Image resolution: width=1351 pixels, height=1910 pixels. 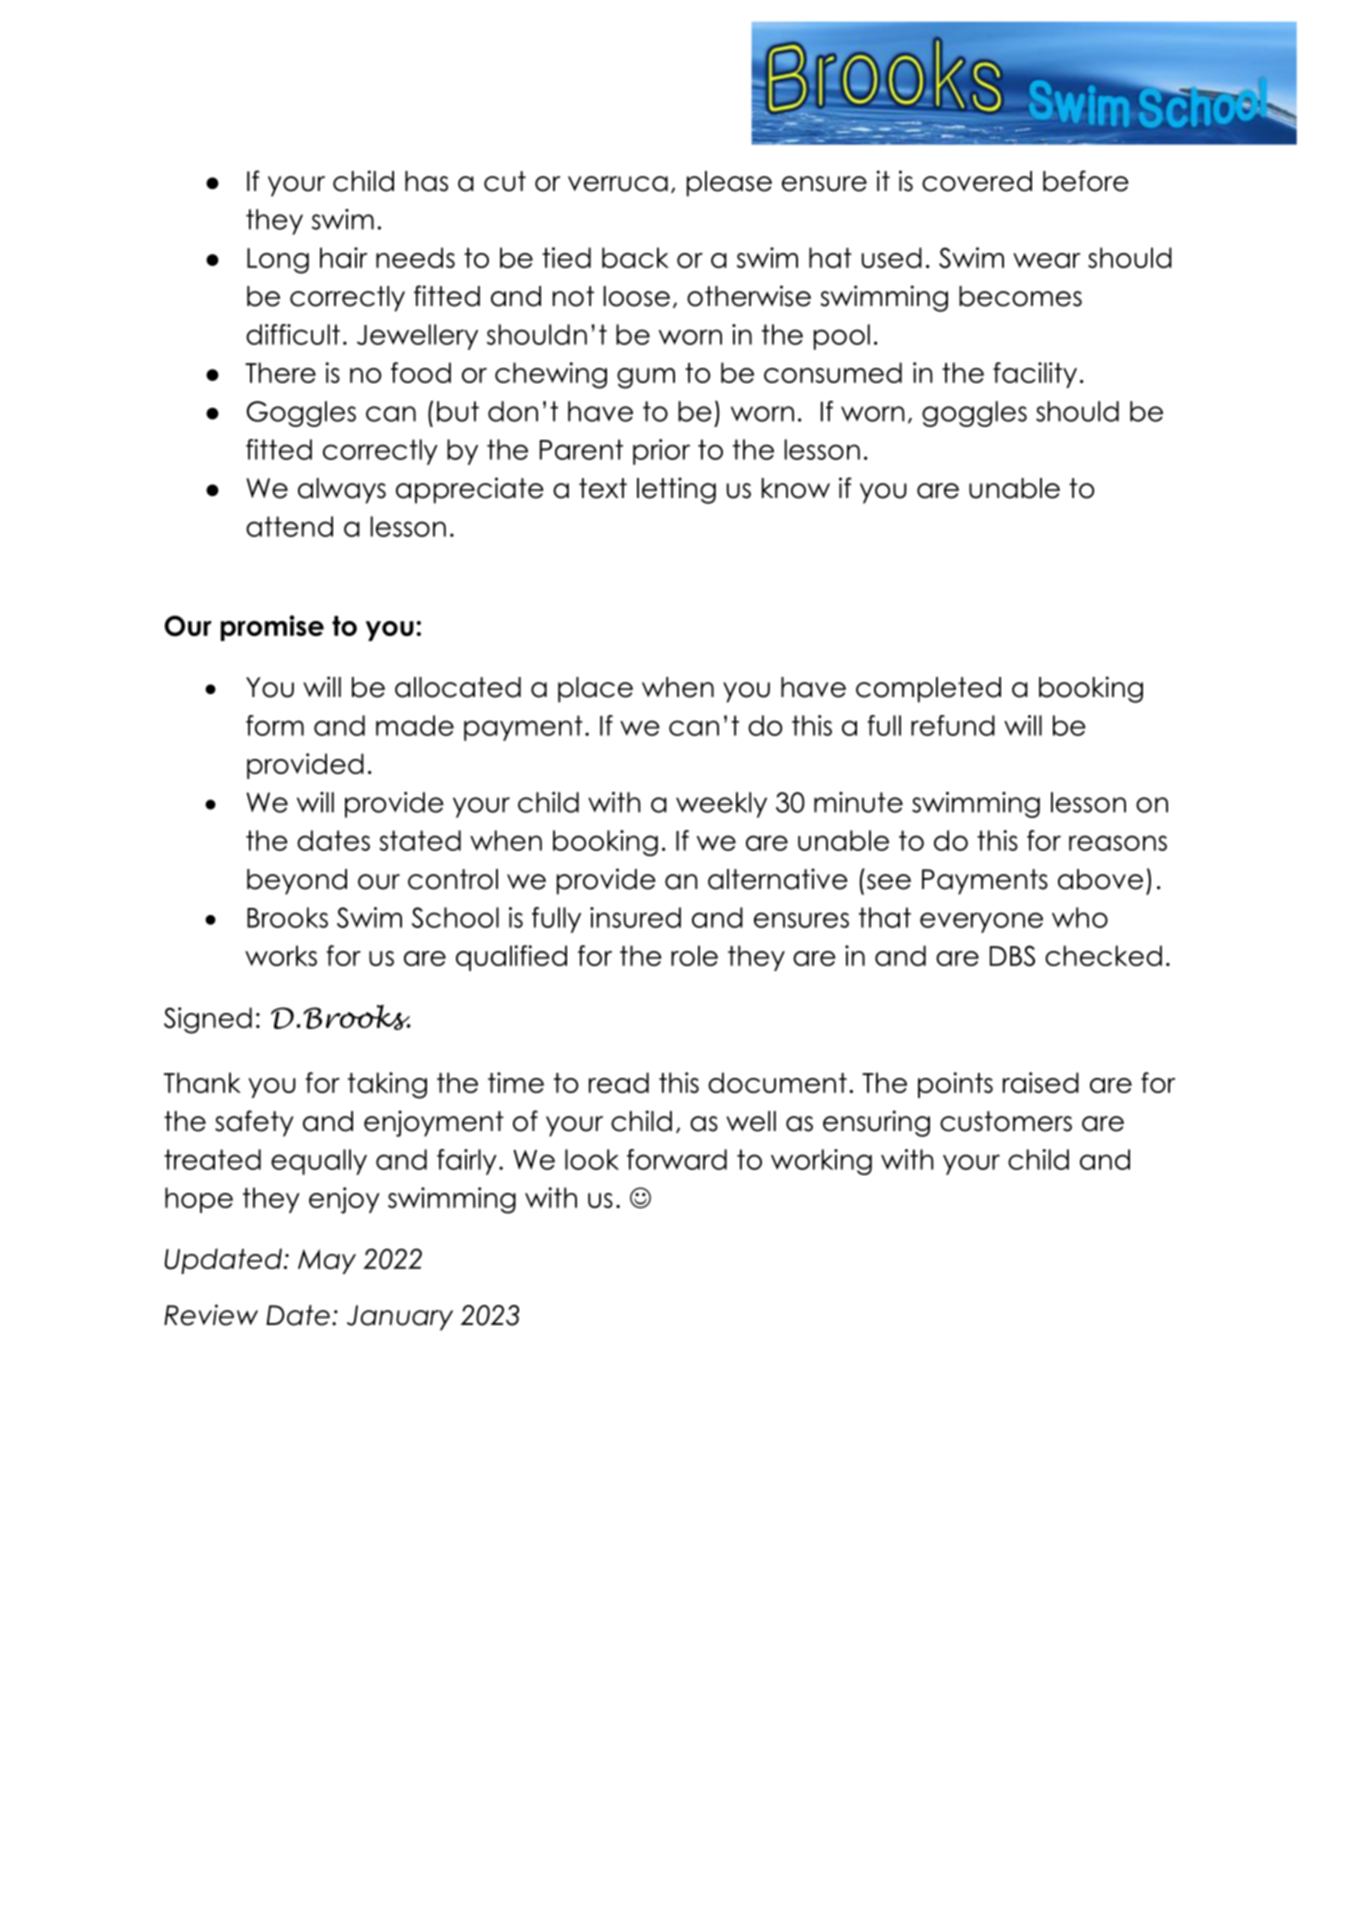 I want to click on covered, so click(x=977, y=181).
